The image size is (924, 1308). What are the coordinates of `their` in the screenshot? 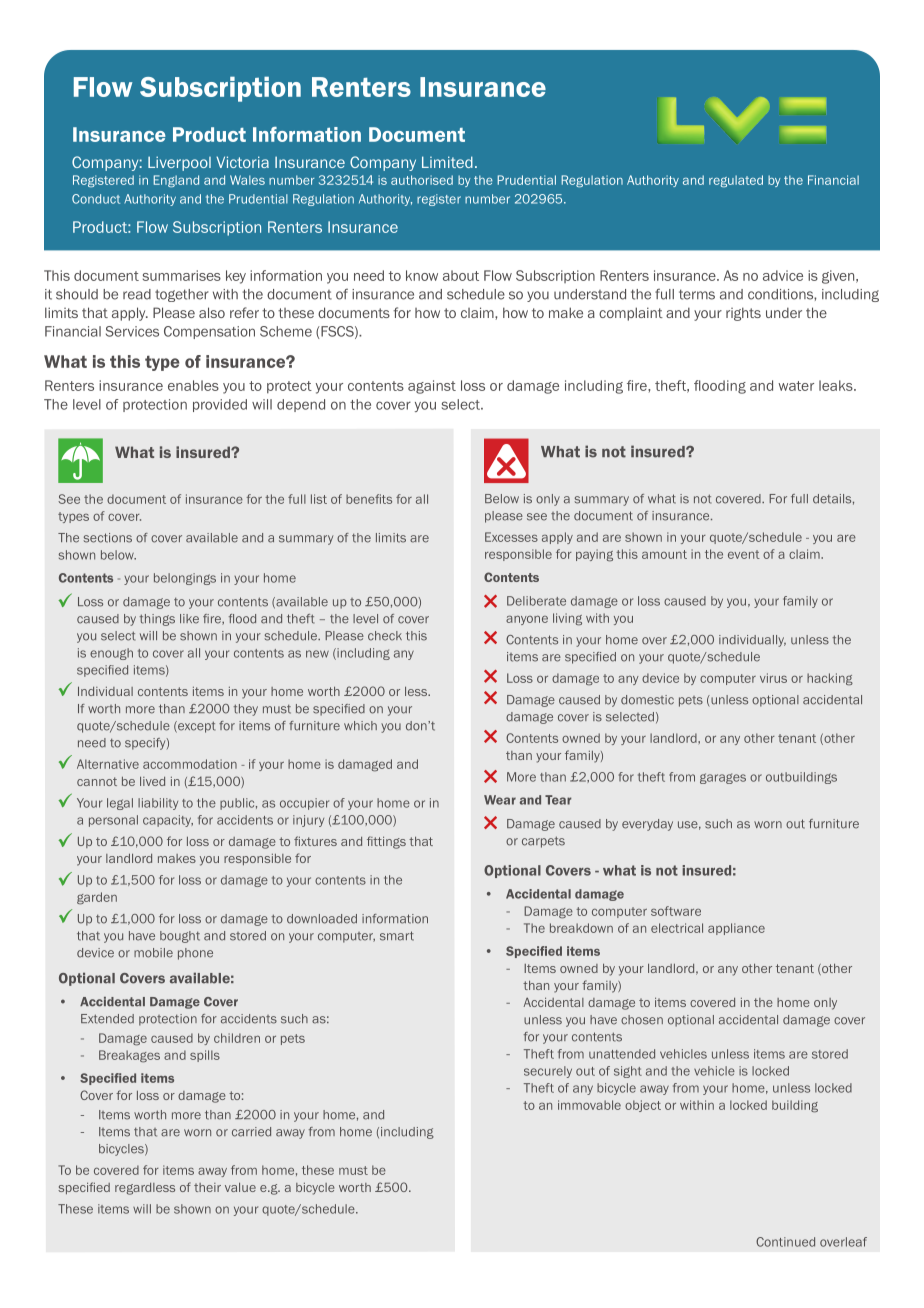 It's located at (207, 1187).
